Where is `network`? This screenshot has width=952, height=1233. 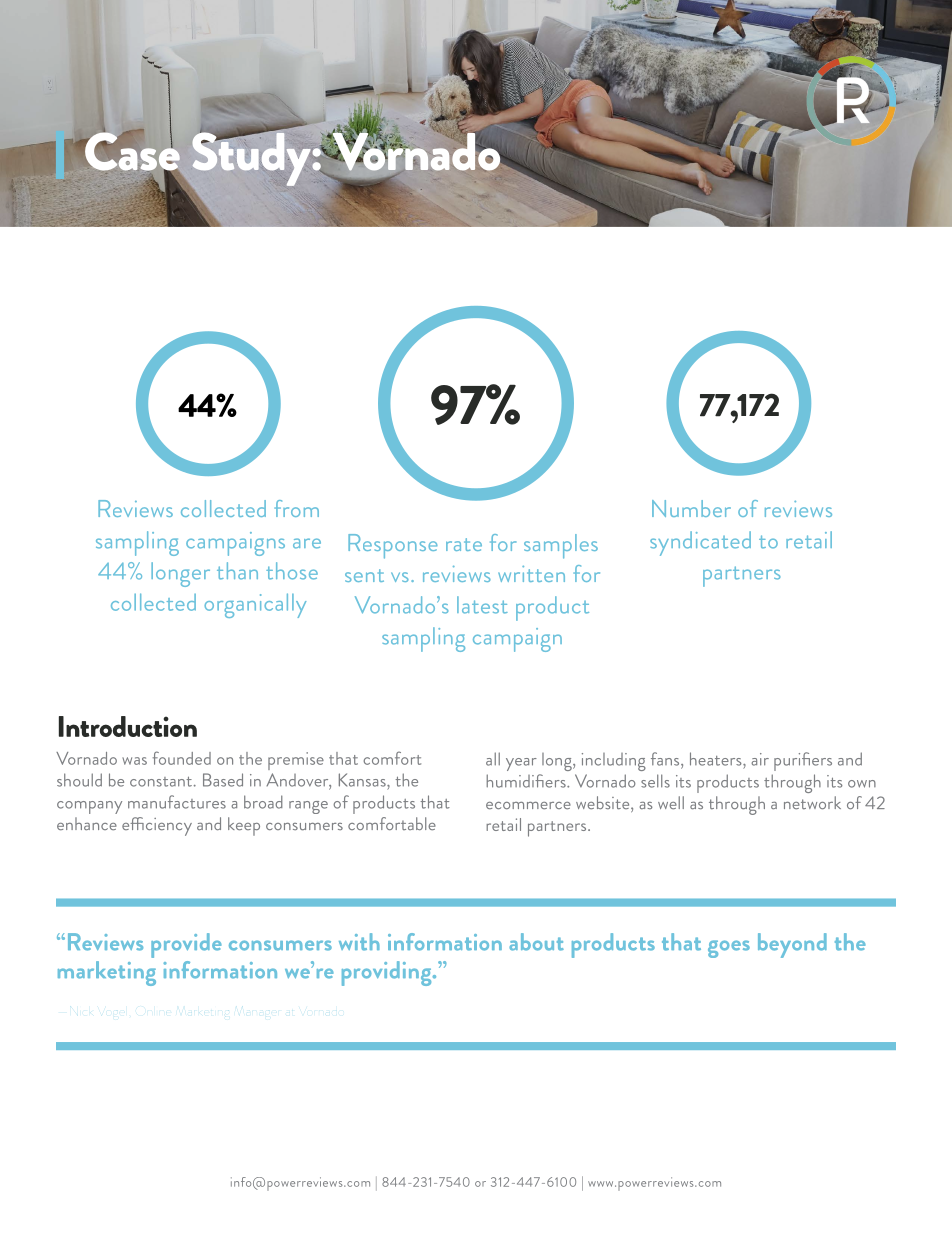
network is located at coordinates (812, 802).
